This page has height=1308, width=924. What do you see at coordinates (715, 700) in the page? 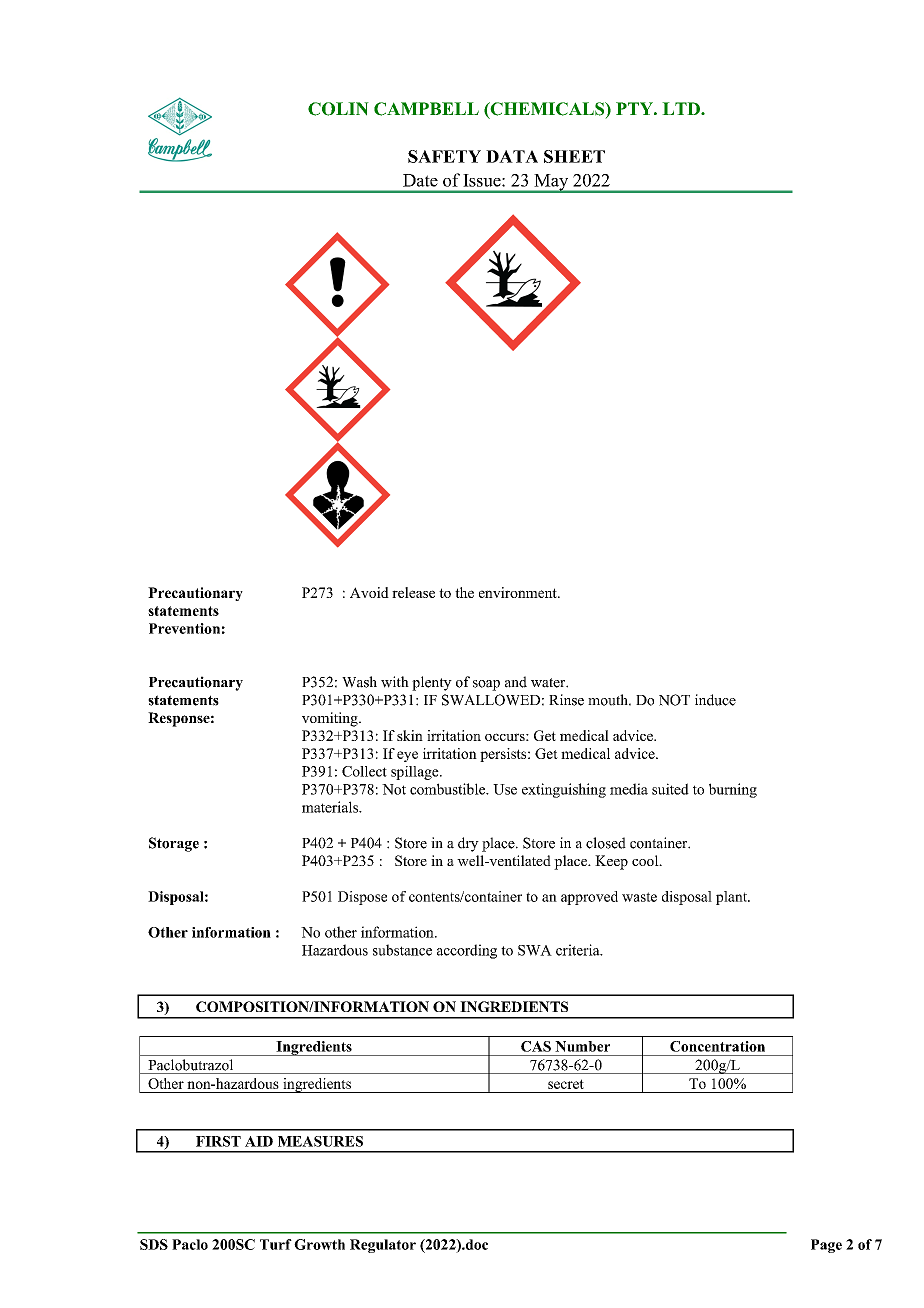
I see `induce` at bounding box center [715, 700].
